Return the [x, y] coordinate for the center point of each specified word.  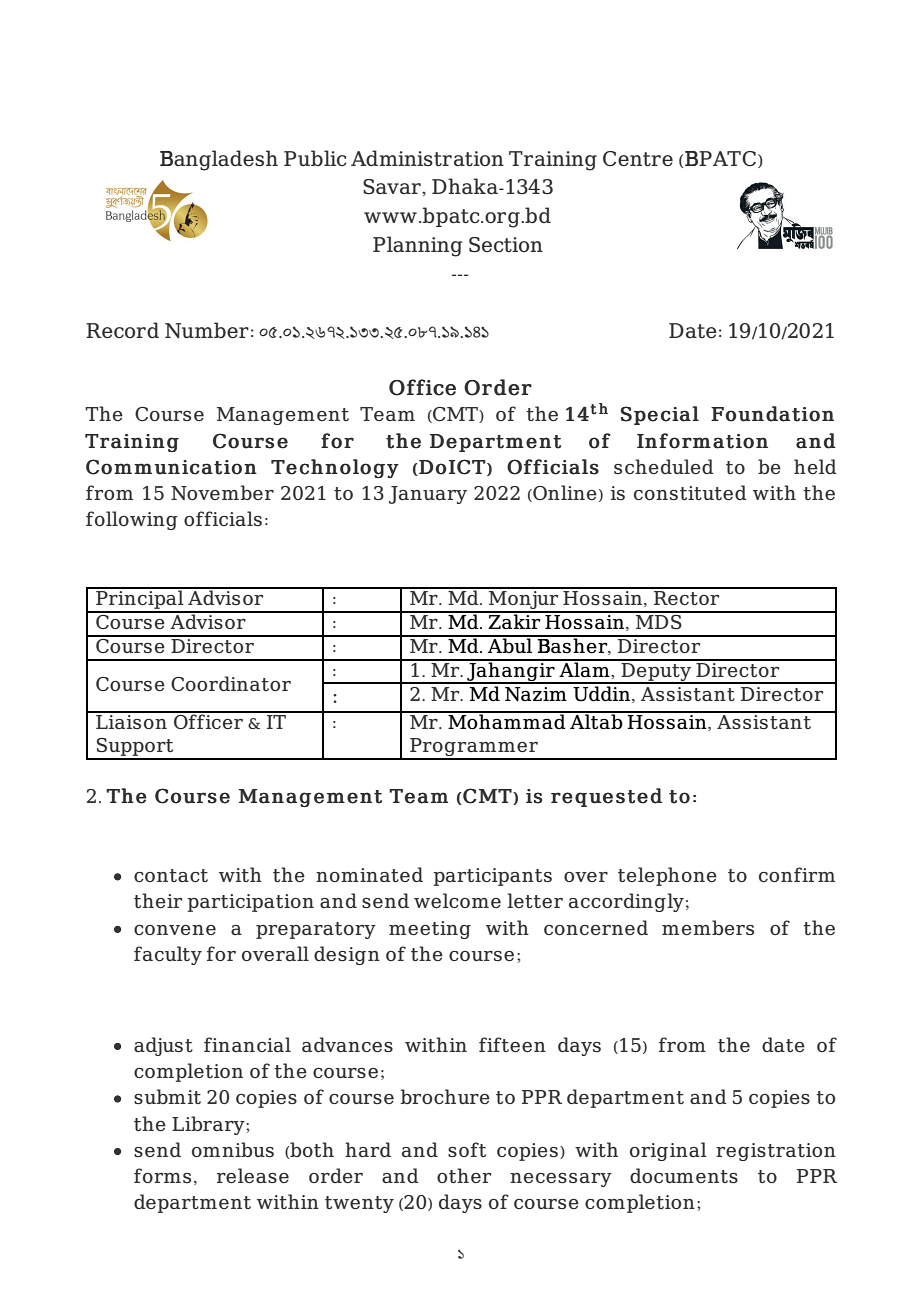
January [428, 495]
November [222, 492]
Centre [638, 158]
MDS [659, 620]
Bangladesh [219, 160]
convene [175, 930]
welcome [457, 900]
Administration [427, 158]
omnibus [233, 1149]
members [708, 927]
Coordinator [231, 683]
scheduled [664, 466]
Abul [510, 645]
